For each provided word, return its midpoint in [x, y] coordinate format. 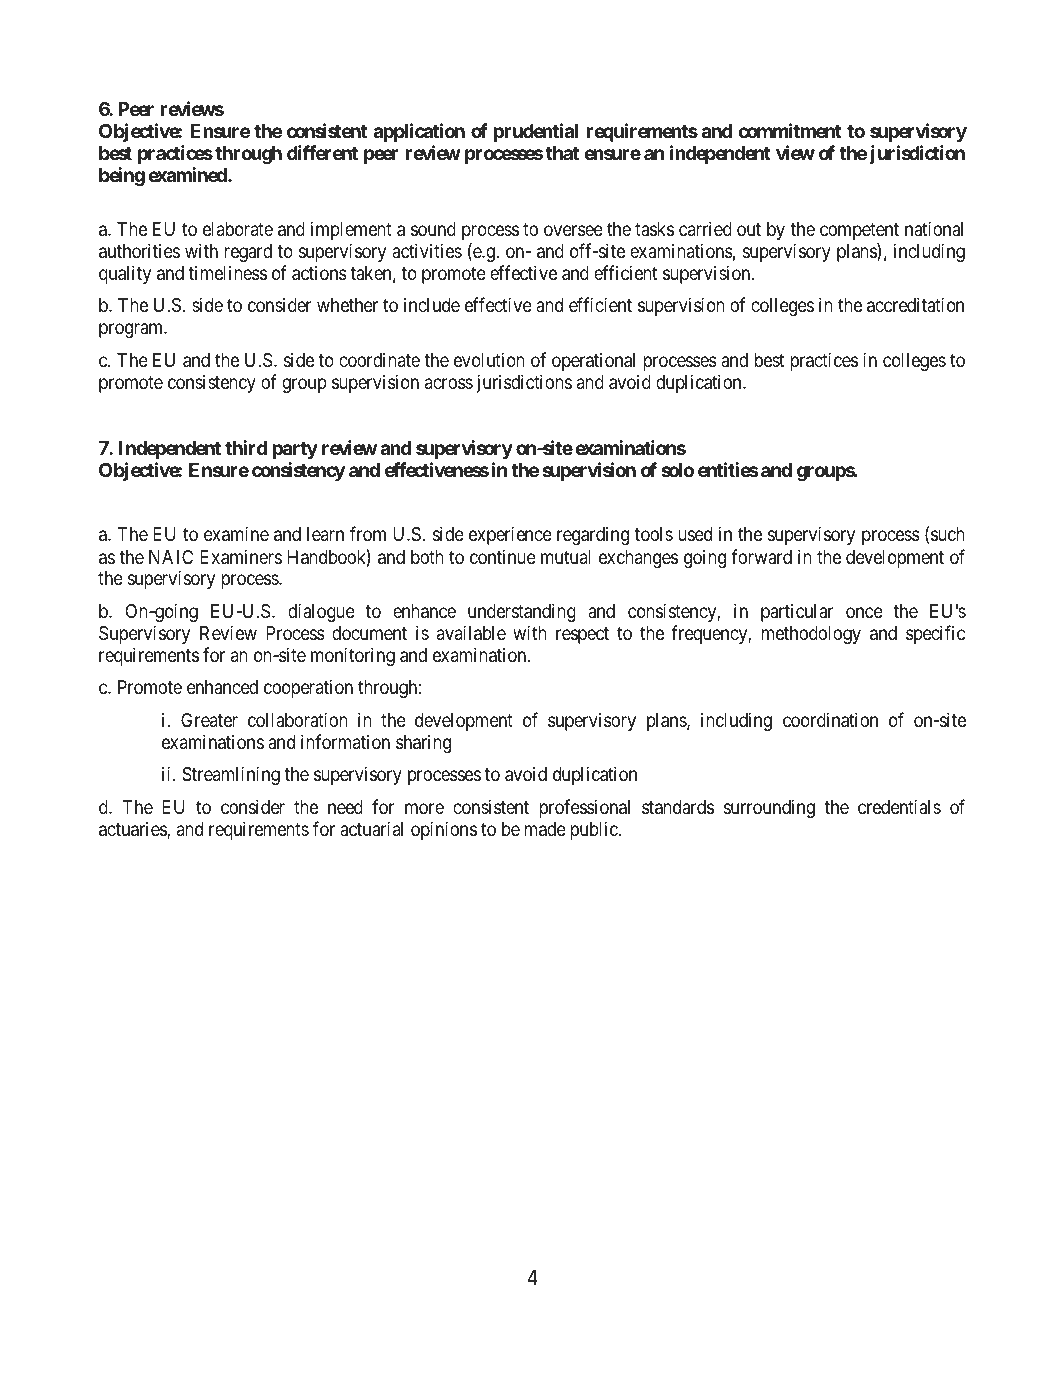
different [322, 152]
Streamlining [231, 775]
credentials [899, 806]
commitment [790, 130]
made [545, 829]
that [562, 153]
